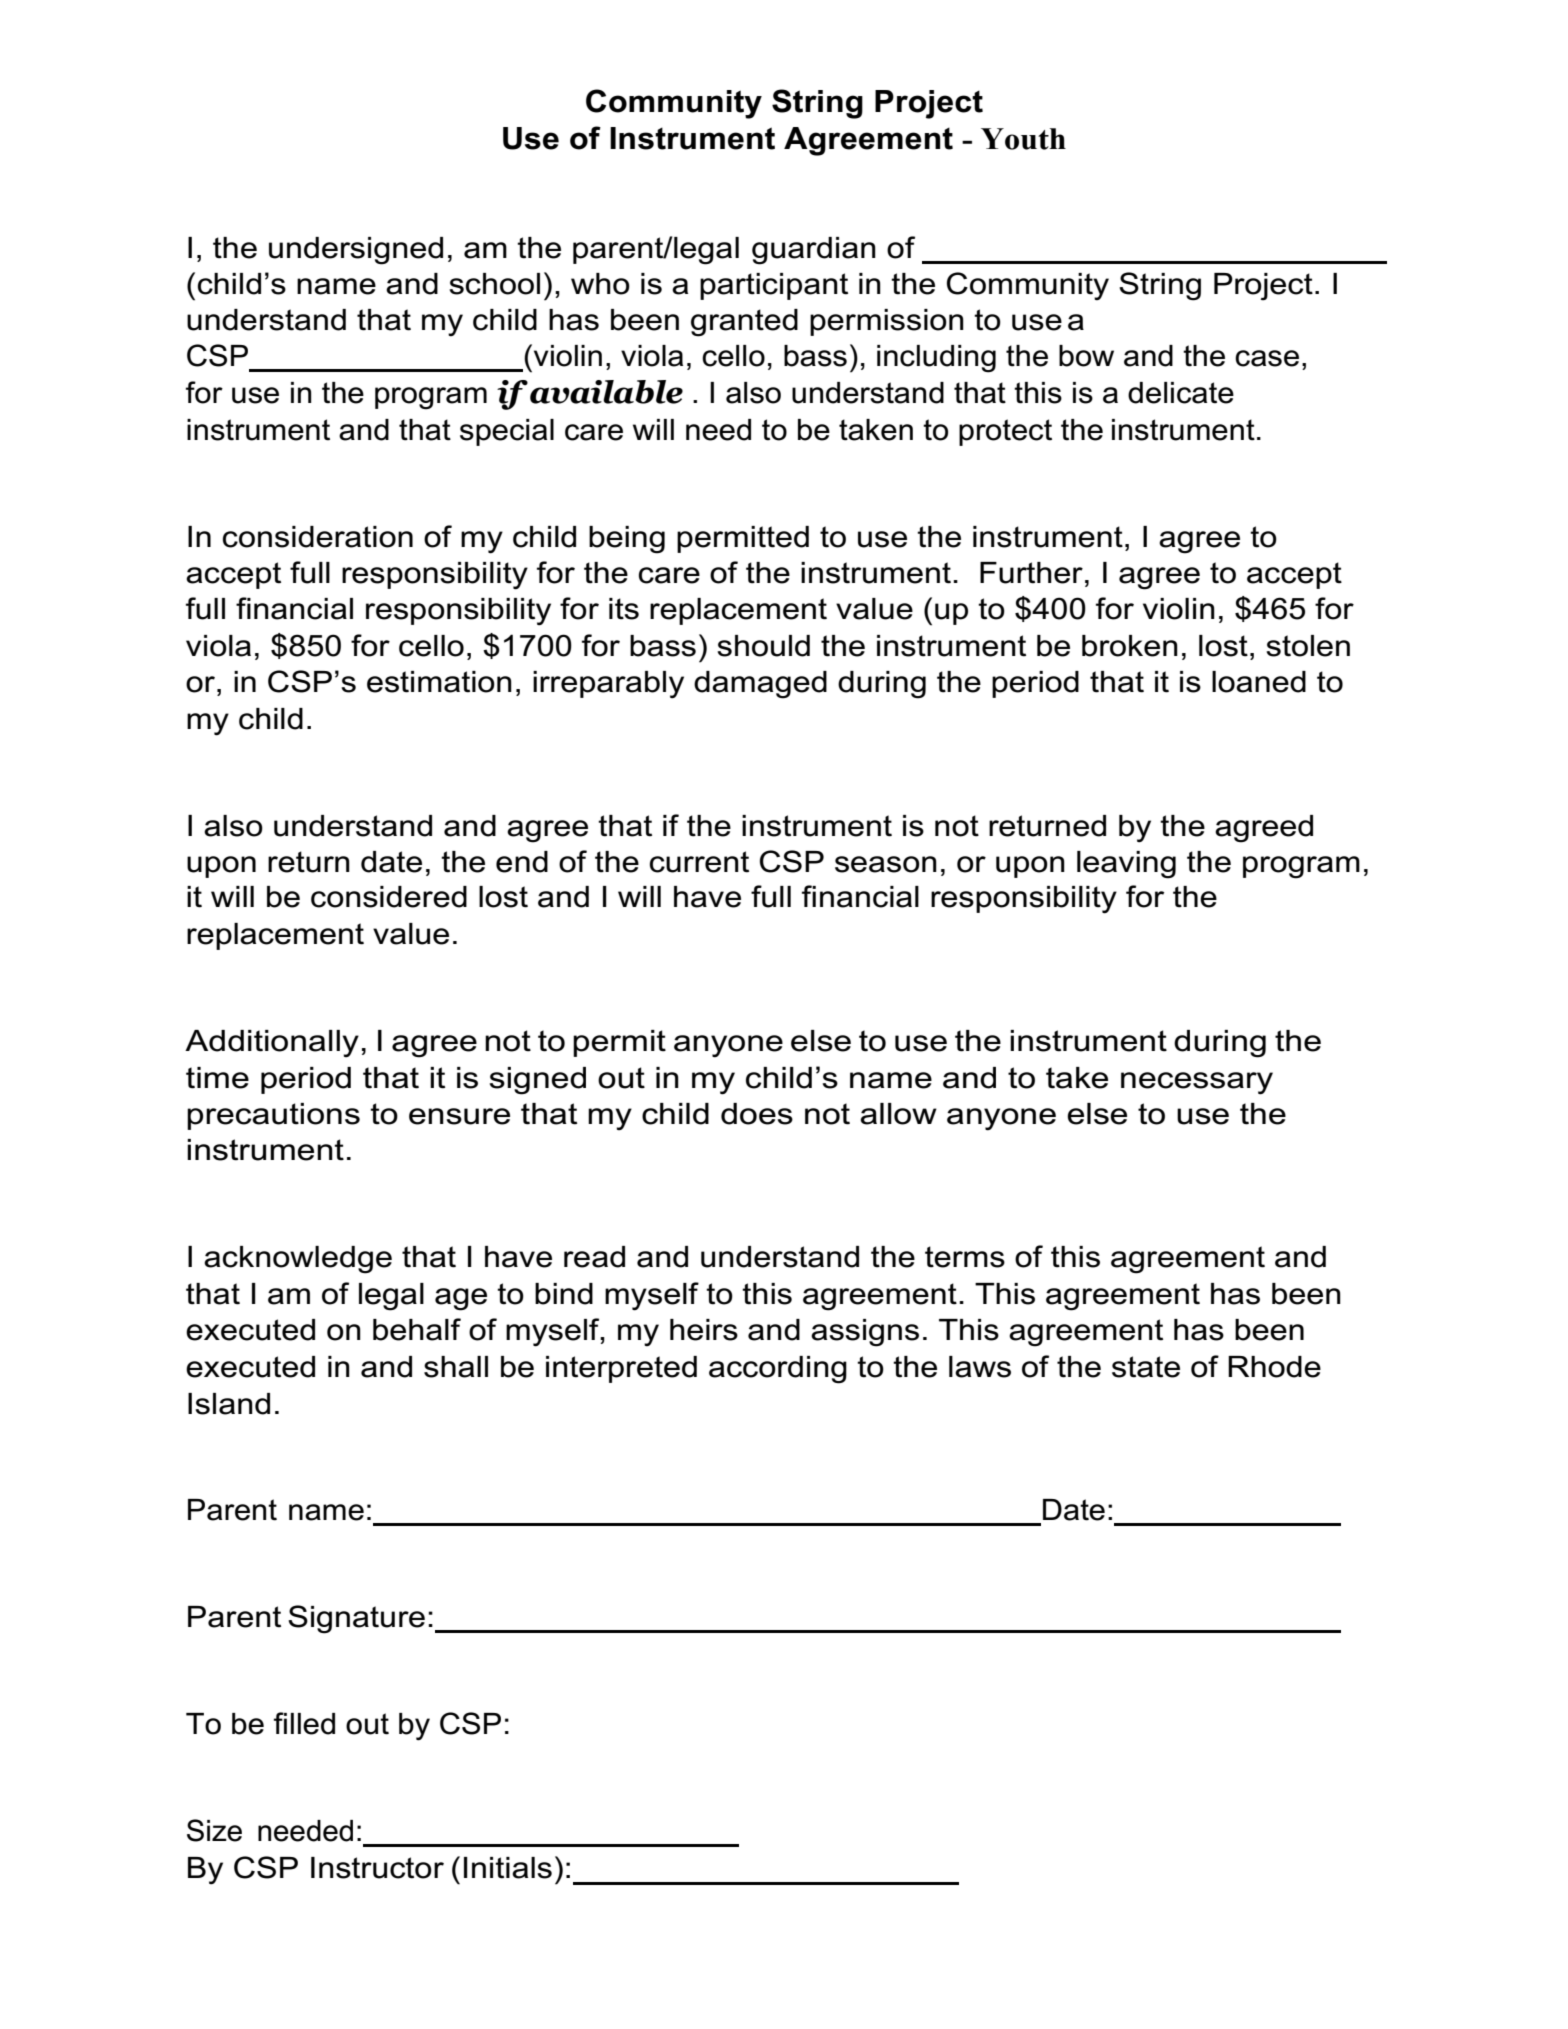  I want to click on guardian, so click(814, 251).
